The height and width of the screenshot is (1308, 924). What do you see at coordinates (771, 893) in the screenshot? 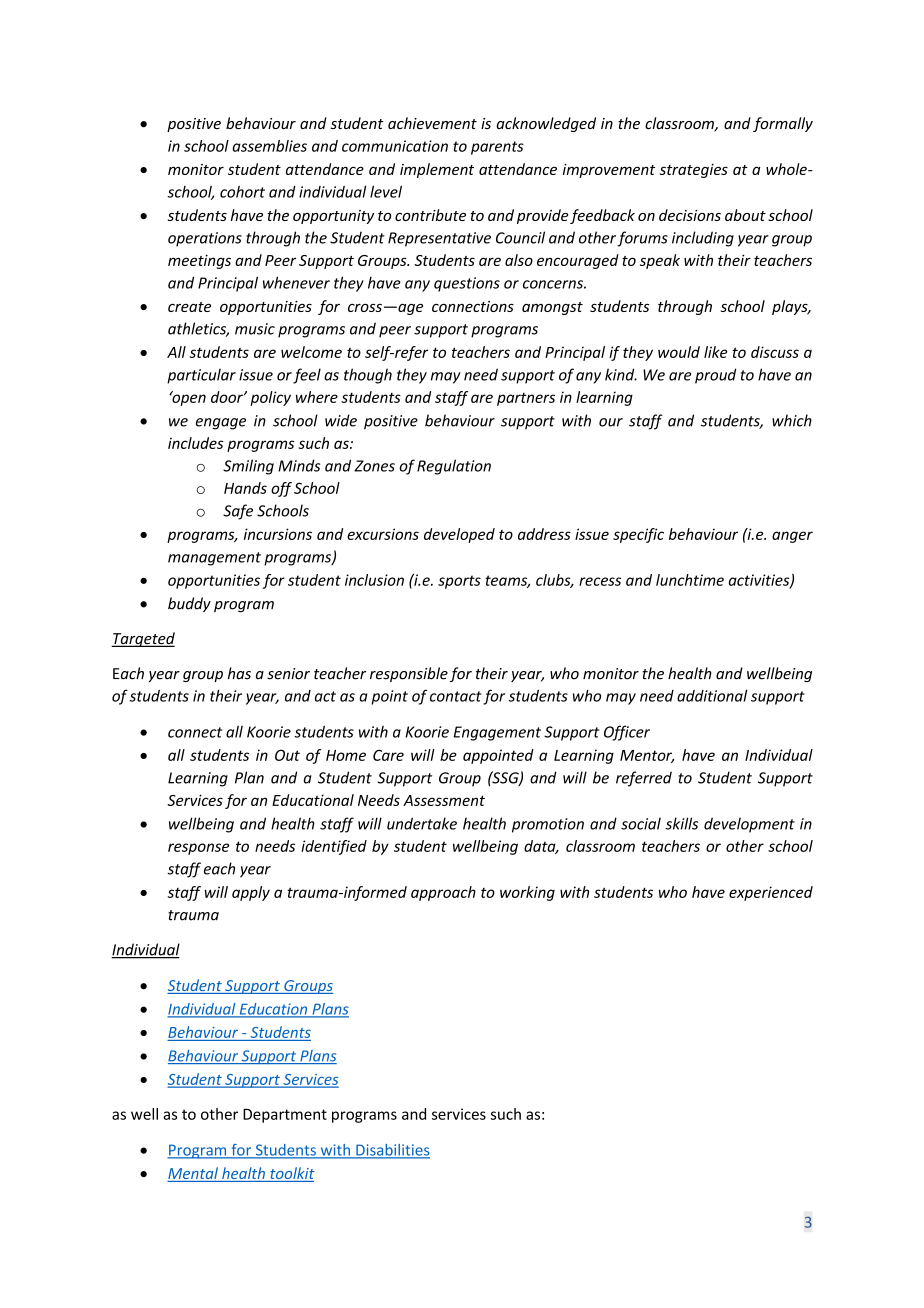
I see `experienced` at bounding box center [771, 893].
